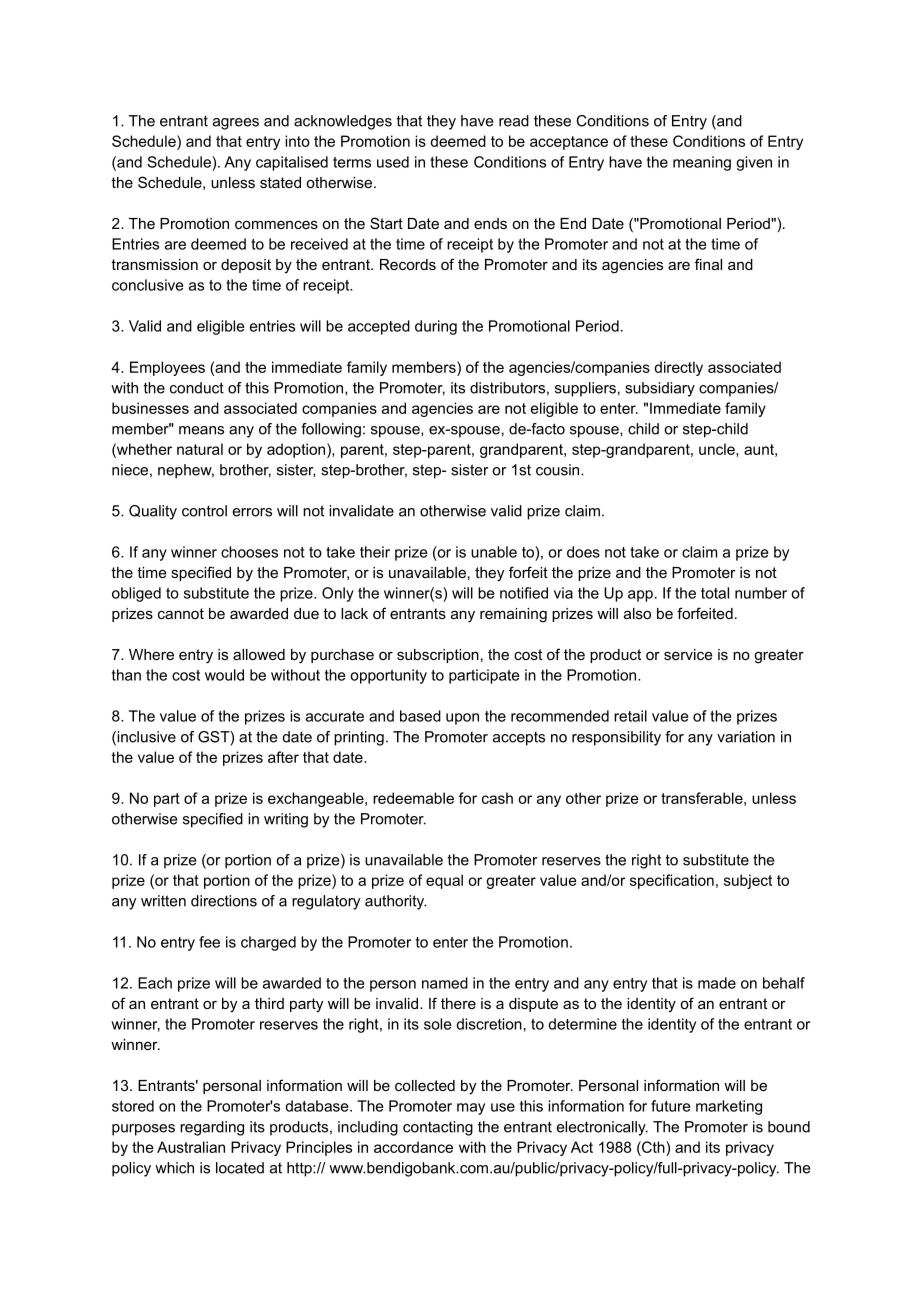 Image resolution: width=924 pixels, height=1307 pixels. What do you see at coordinates (702, 163) in the image?
I see `meaning` at bounding box center [702, 163].
